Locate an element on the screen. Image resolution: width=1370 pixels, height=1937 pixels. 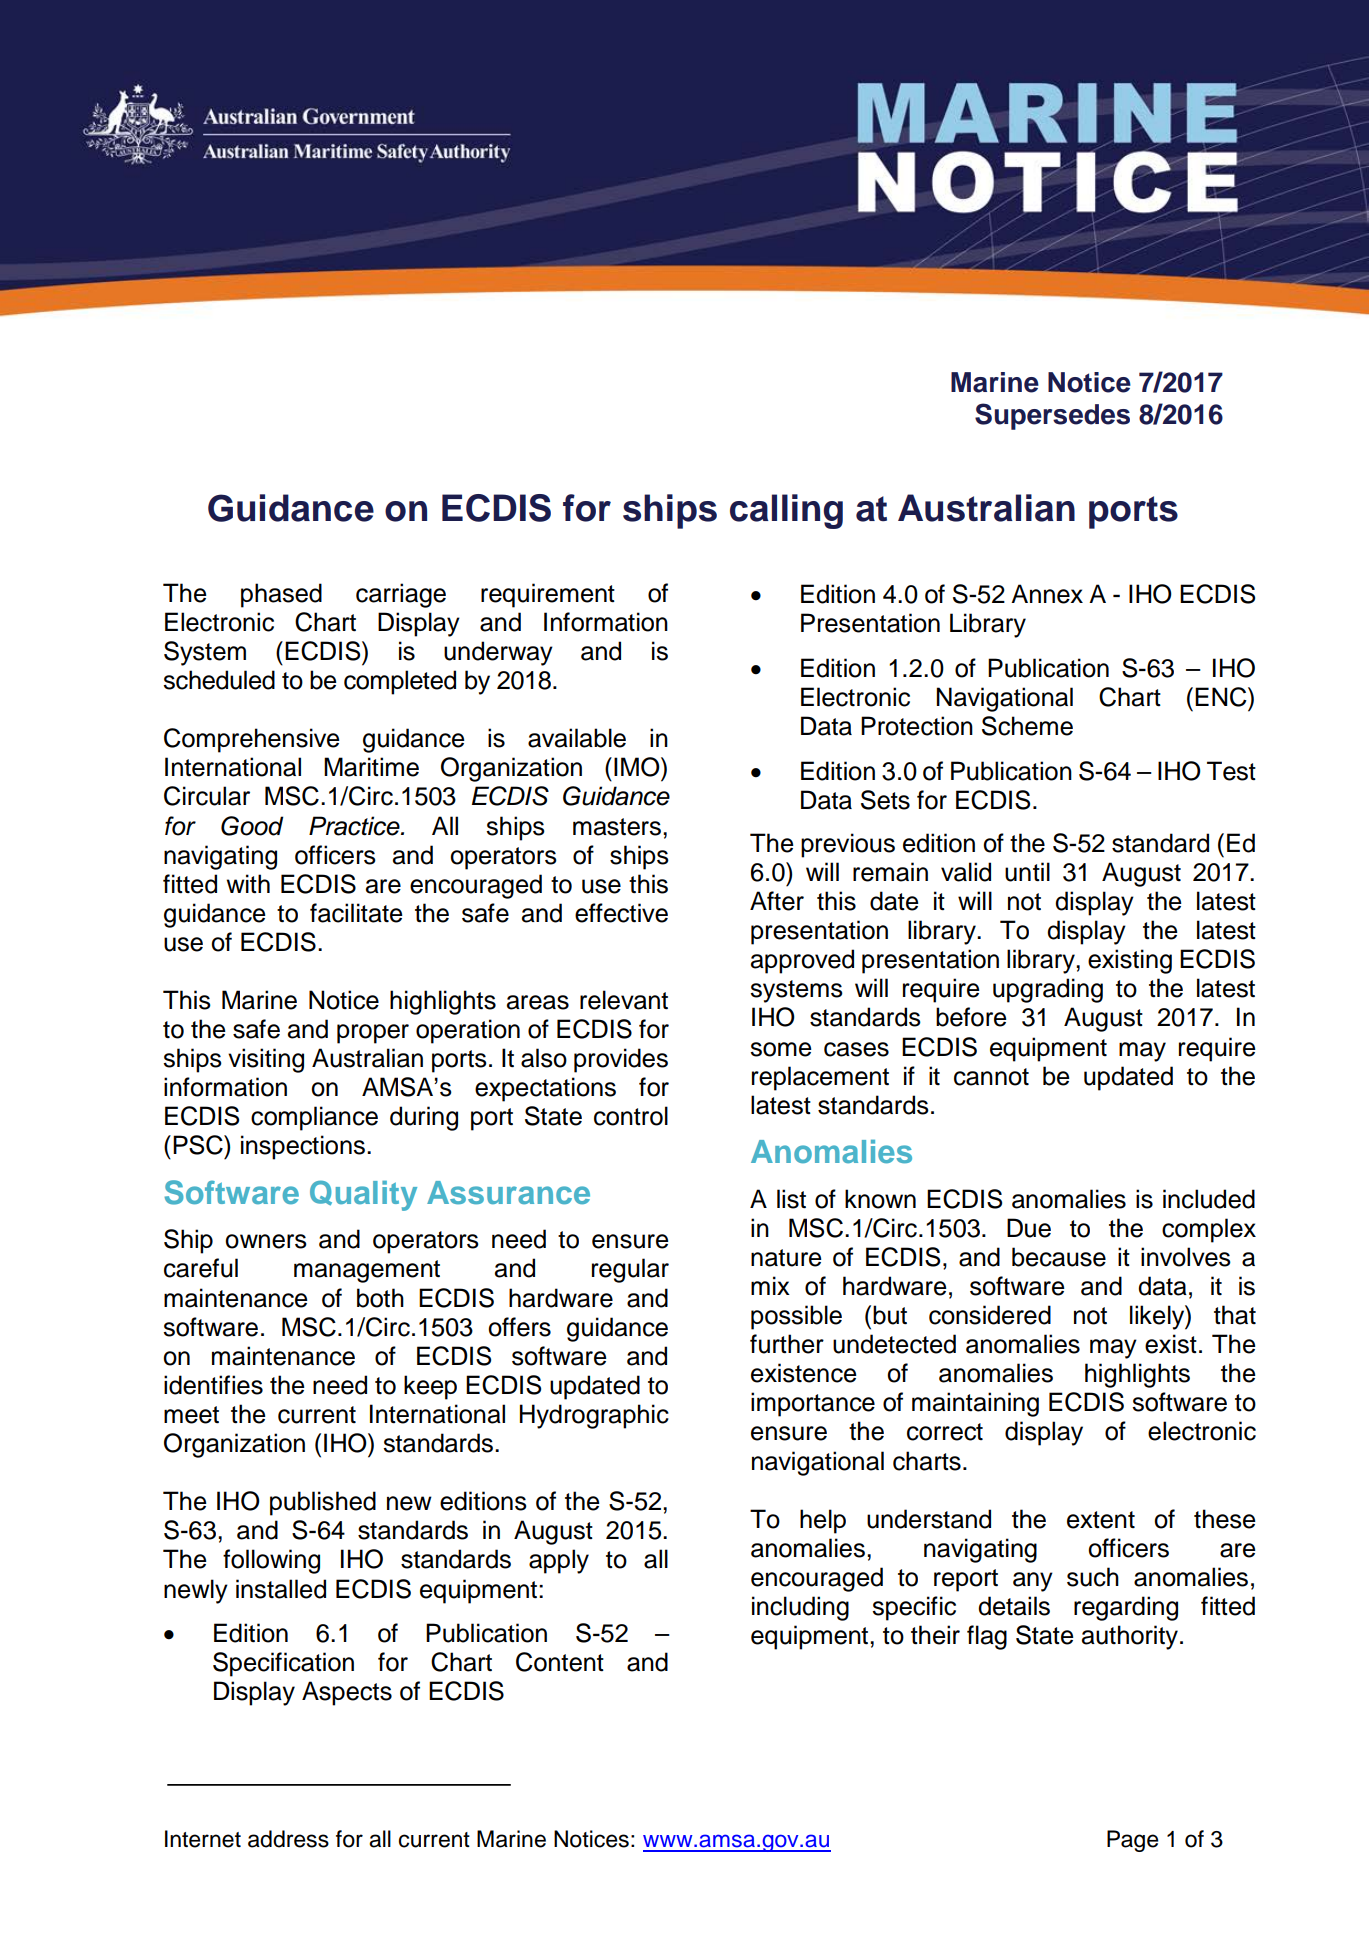
address is located at coordinates (288, 1839).
